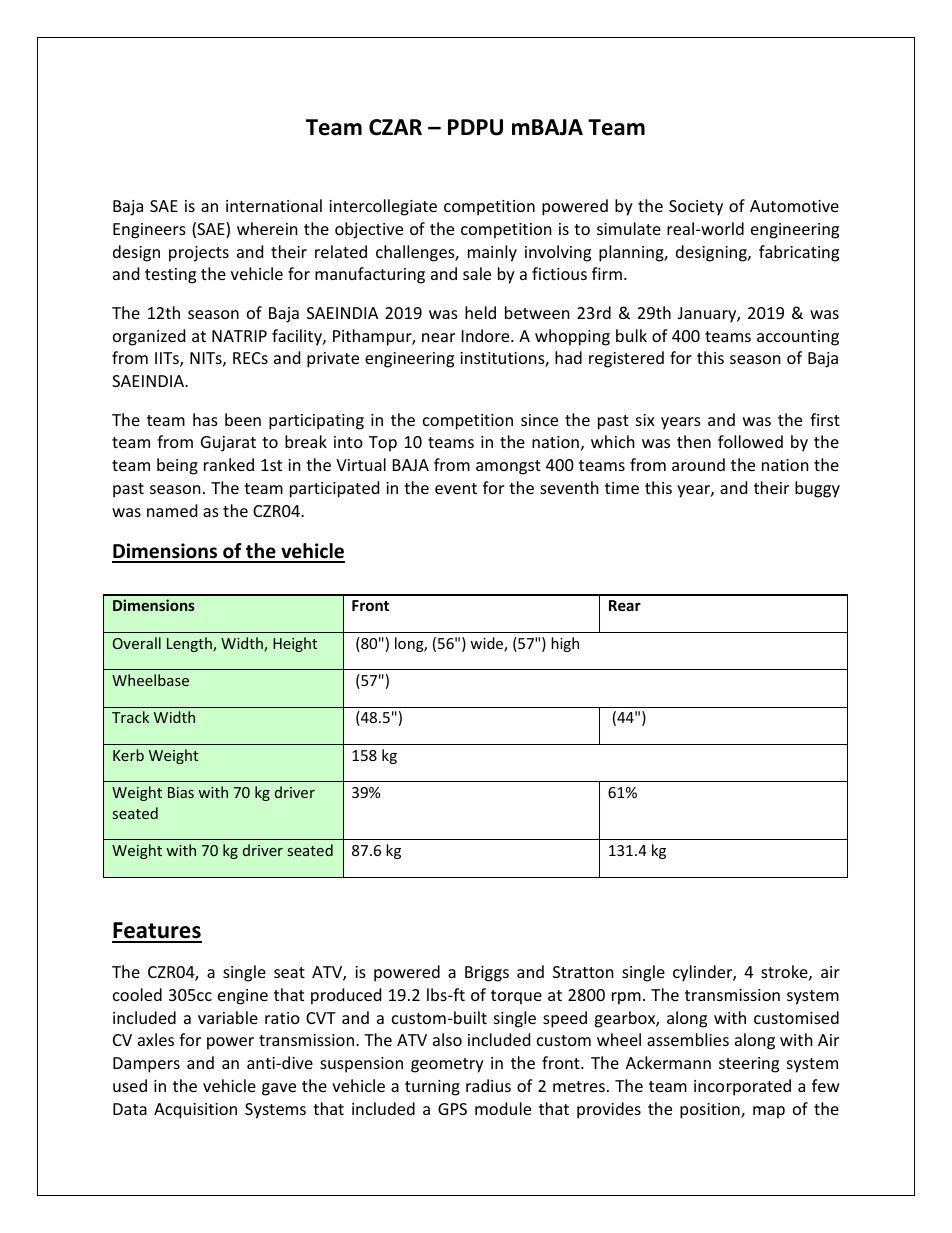 Image resolution: width=952 pixels, height=1233 pixels. What do you see at coordinates (205, 419) in the page?
I see `has` at bounding box center [205, 419].
